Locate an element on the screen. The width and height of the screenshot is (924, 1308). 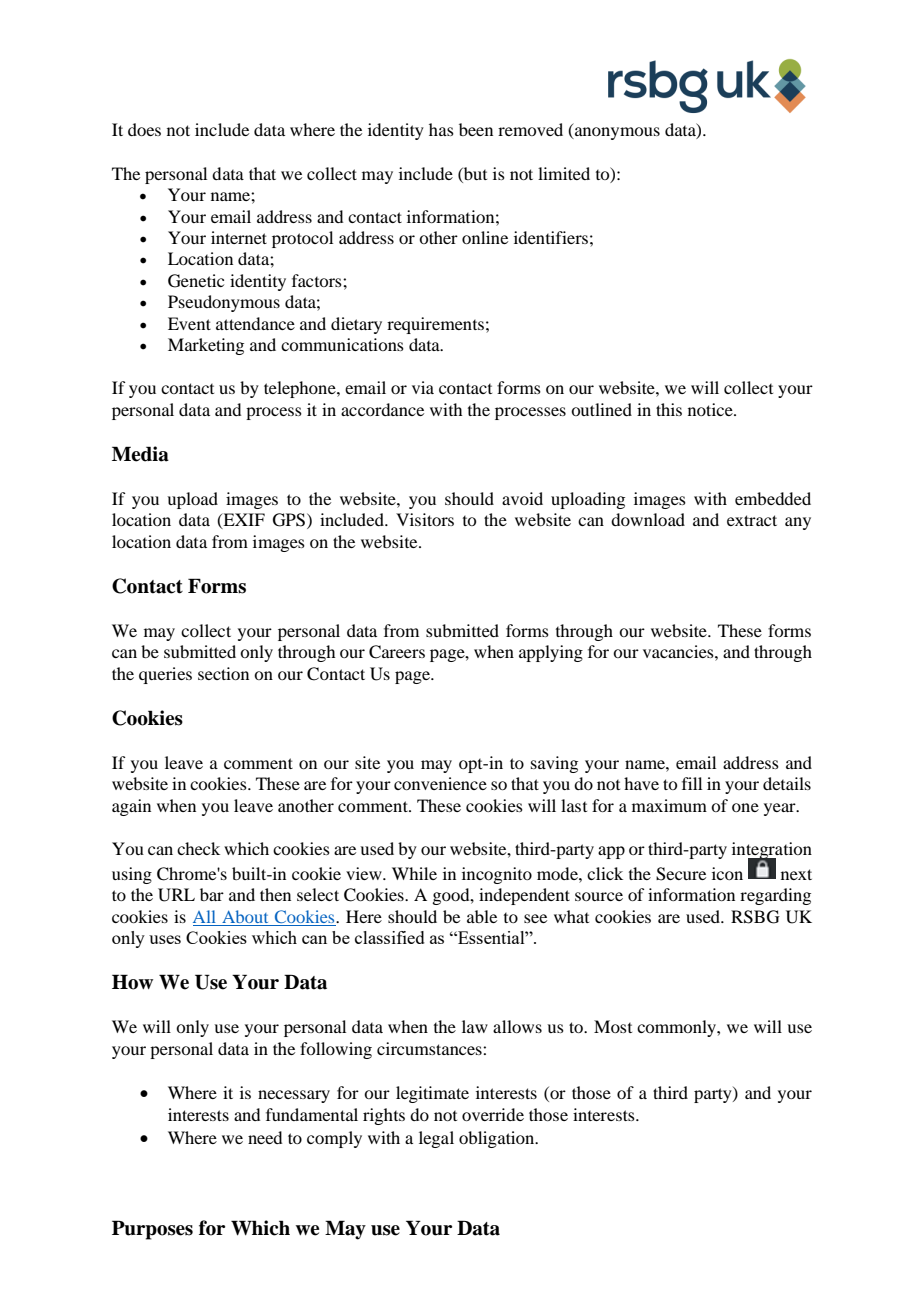
anonymous is located at coordinates (616, 133).
